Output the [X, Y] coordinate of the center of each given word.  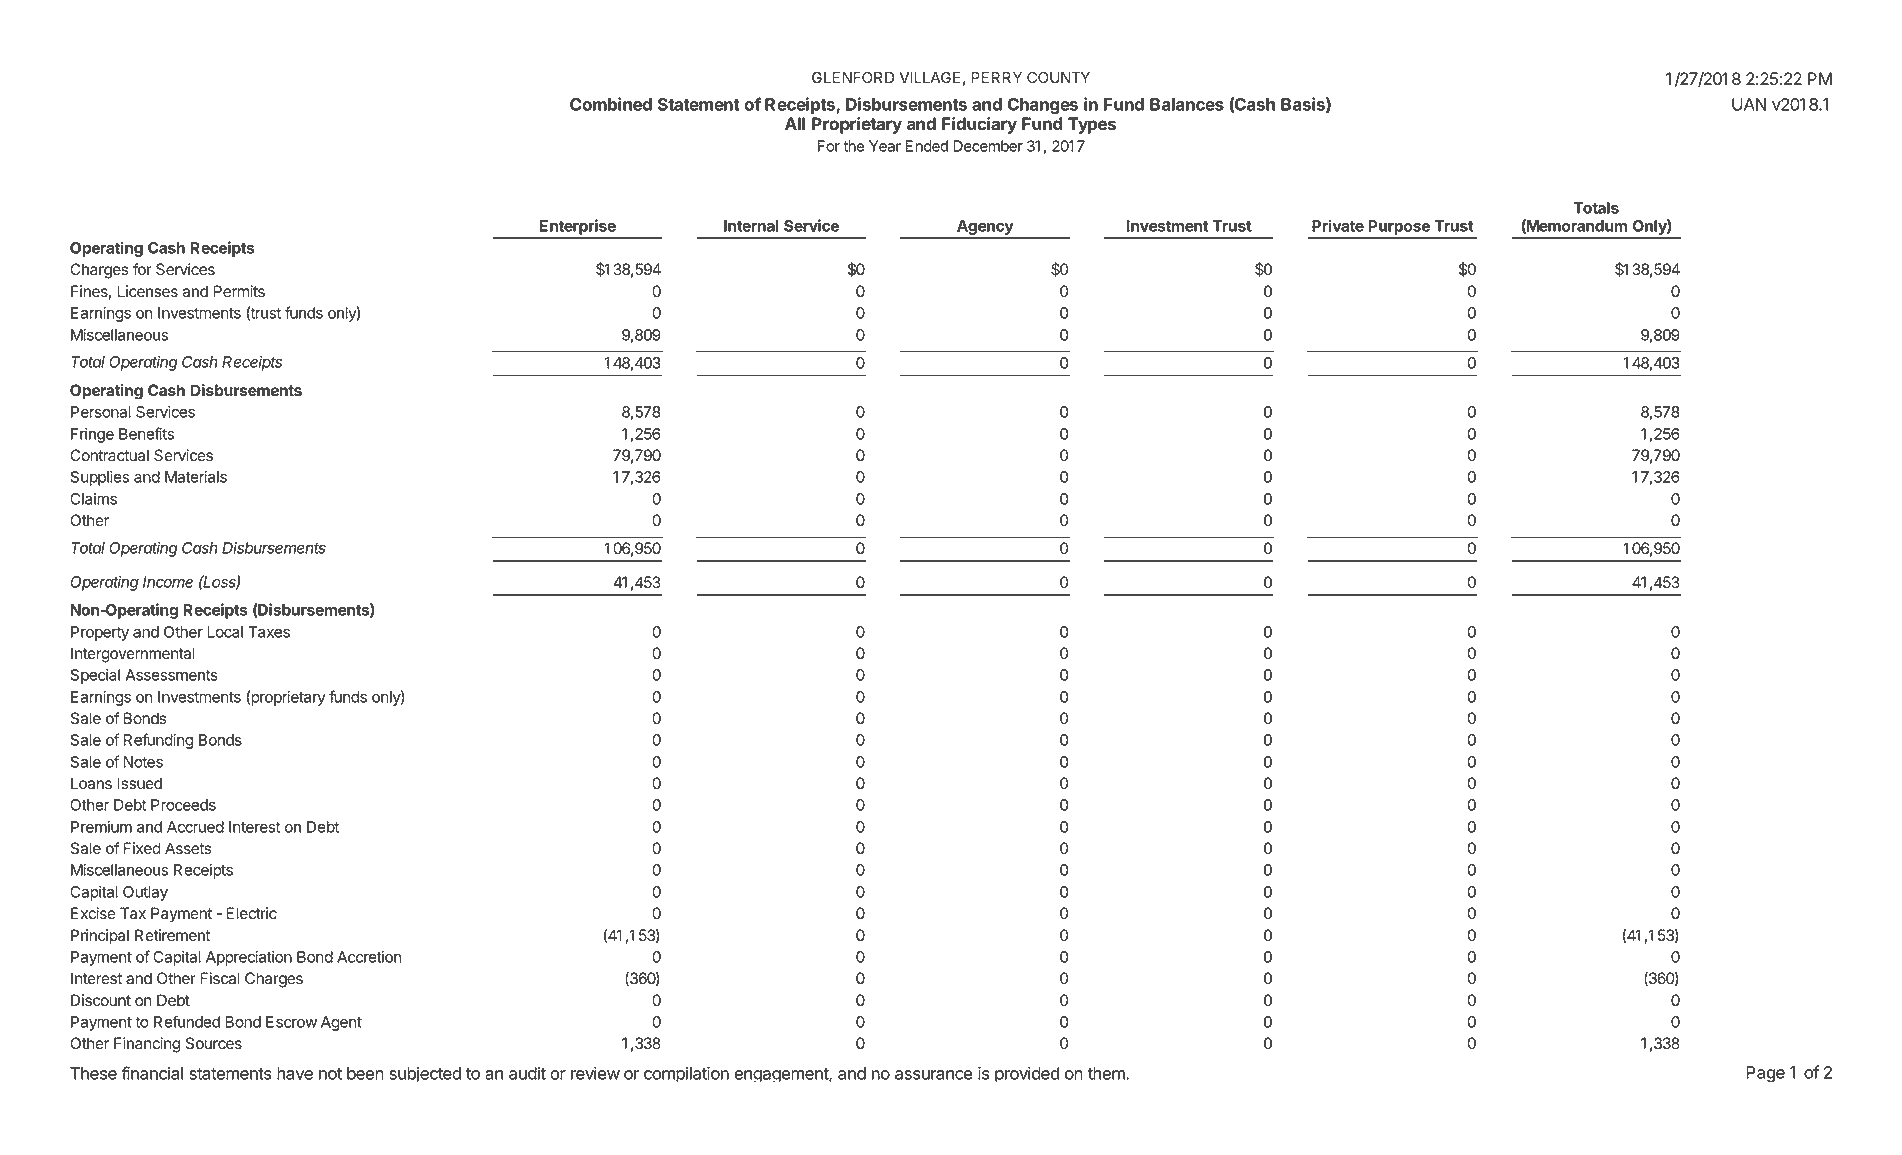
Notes [143, 762]
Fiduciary [979, 125]
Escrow [291, 1022]
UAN [1749, 104]
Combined [611, 104]
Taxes [269, 632]
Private [1338, 225]
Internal [751, 226]
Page [1765, 1074]
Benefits [146, 433]
